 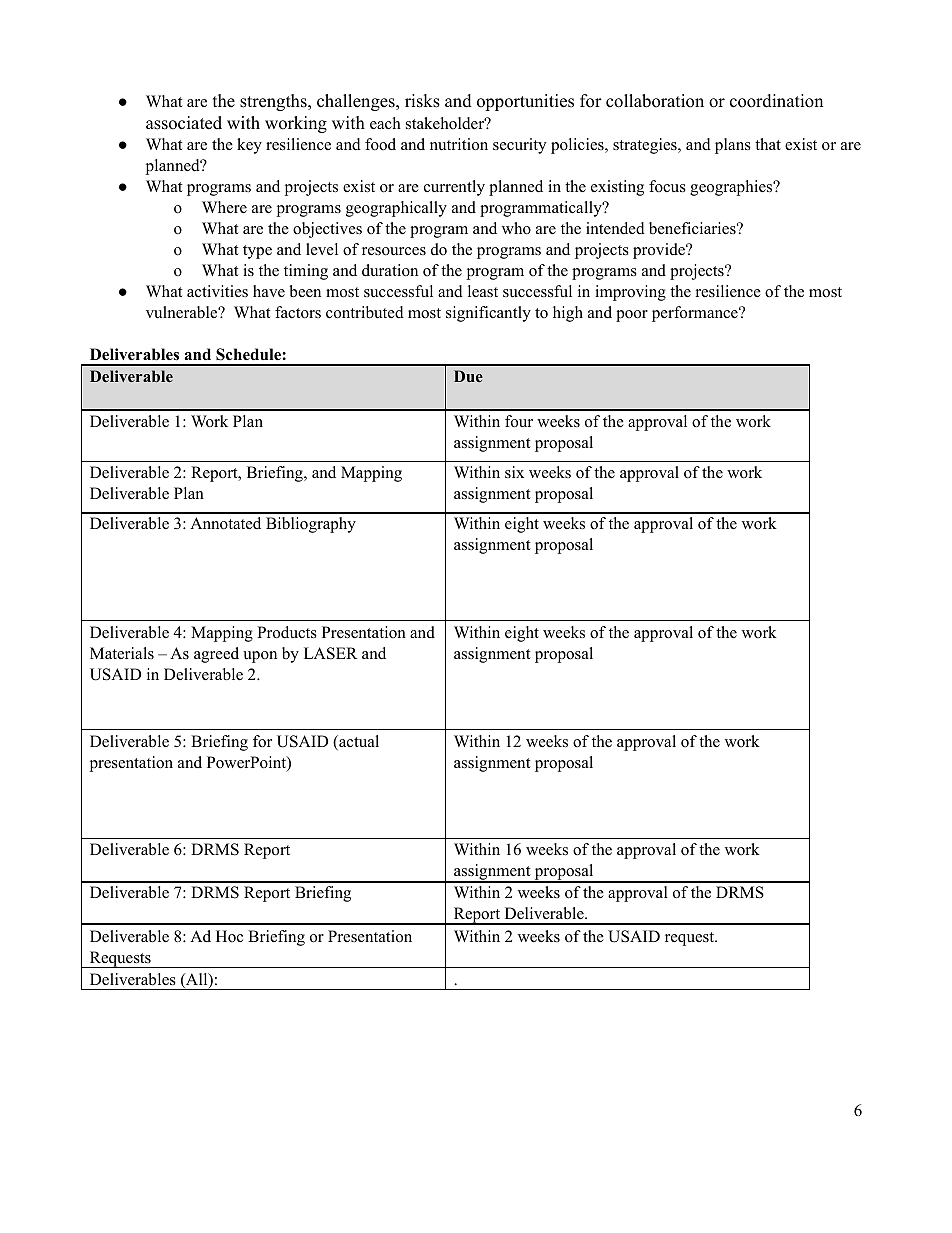 I want to click on collaboration, so click(x=655, y=101).
